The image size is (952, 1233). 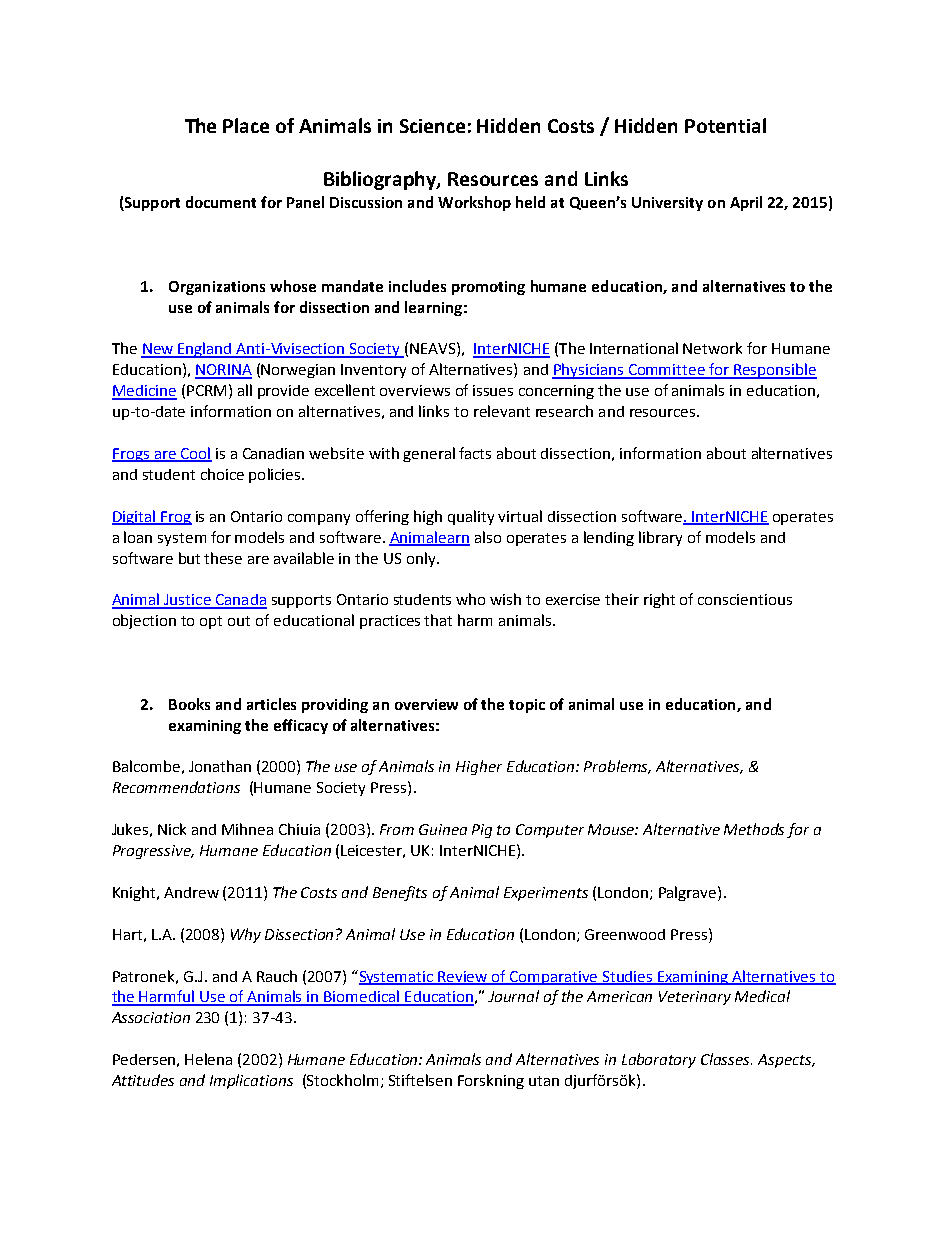 What do you see at coordinates (438, 620) in the image?
I see `that` at bounding box center [438, 620].
